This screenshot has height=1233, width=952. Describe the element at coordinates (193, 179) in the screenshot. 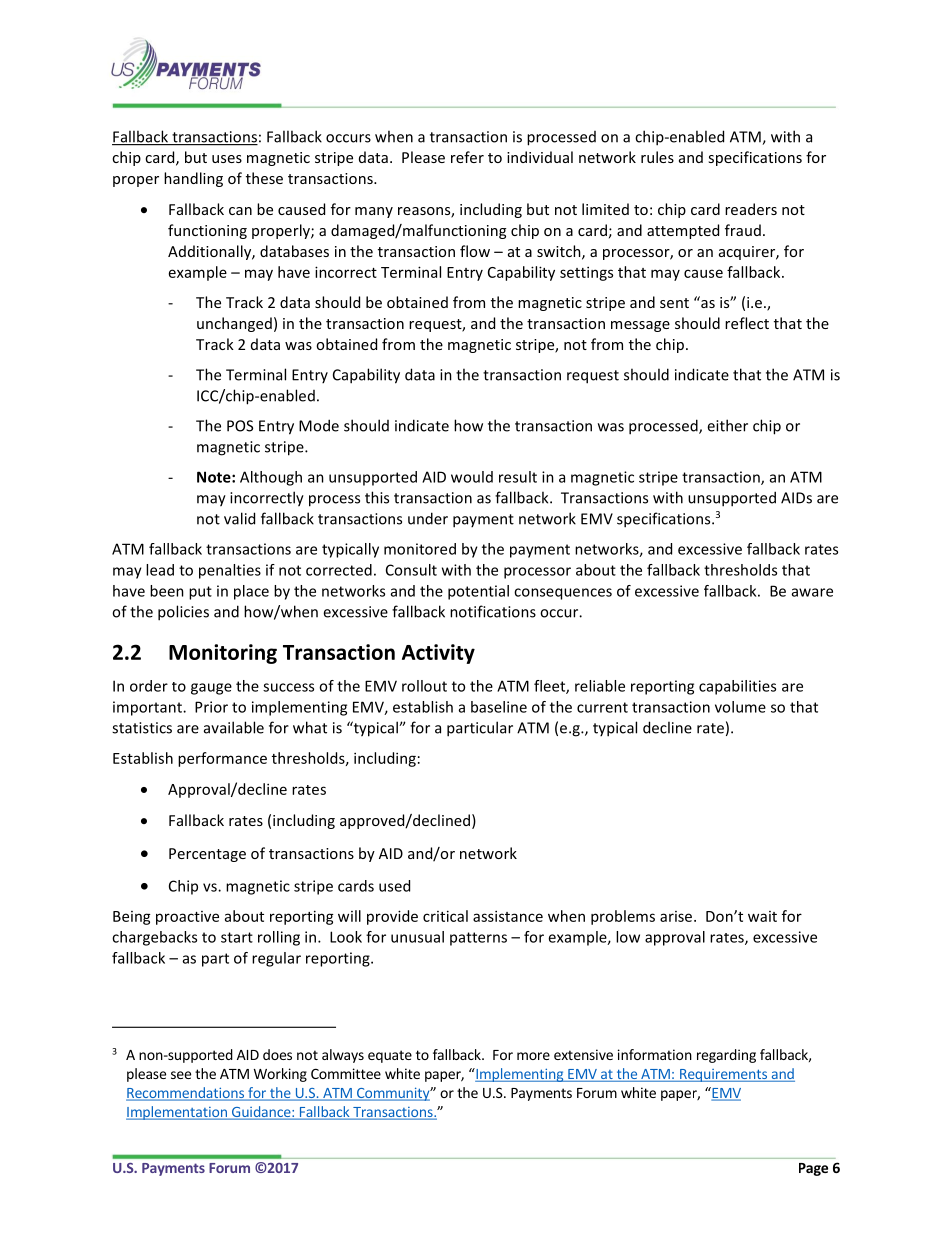

I see `handling` at that location.
